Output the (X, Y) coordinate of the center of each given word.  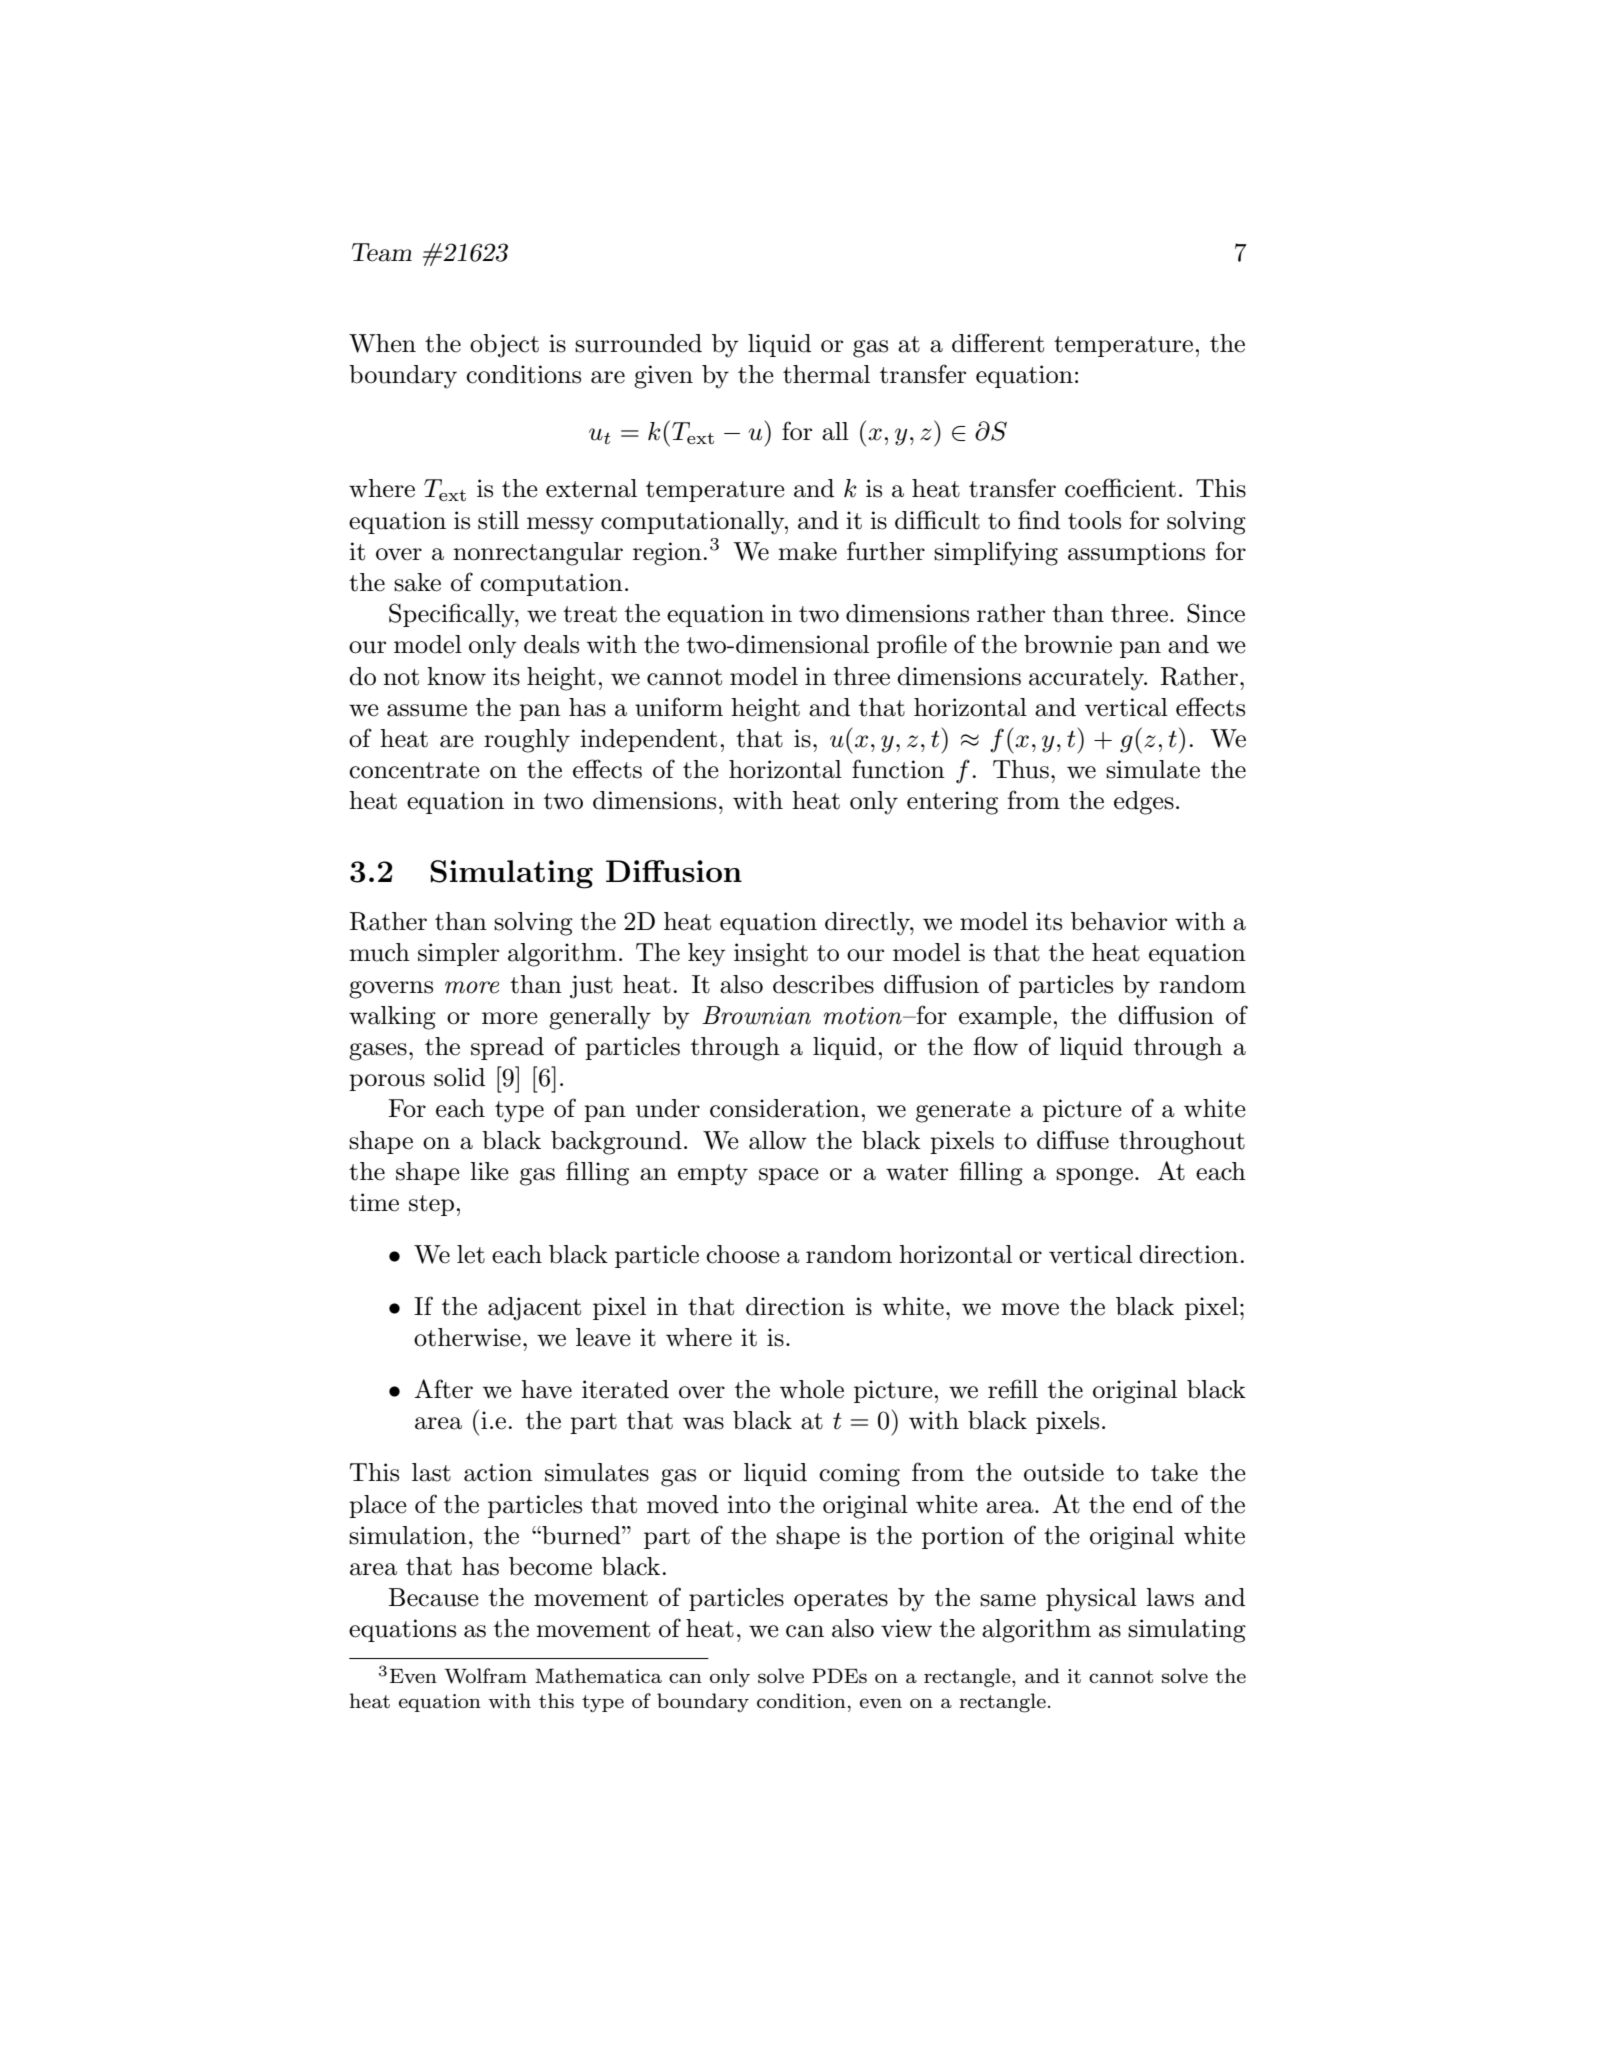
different (998, 343)
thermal (826, 374)
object (504, 346)
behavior (1119, 921)
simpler (458, 954)
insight (771, 955)
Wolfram (486, 1676)
